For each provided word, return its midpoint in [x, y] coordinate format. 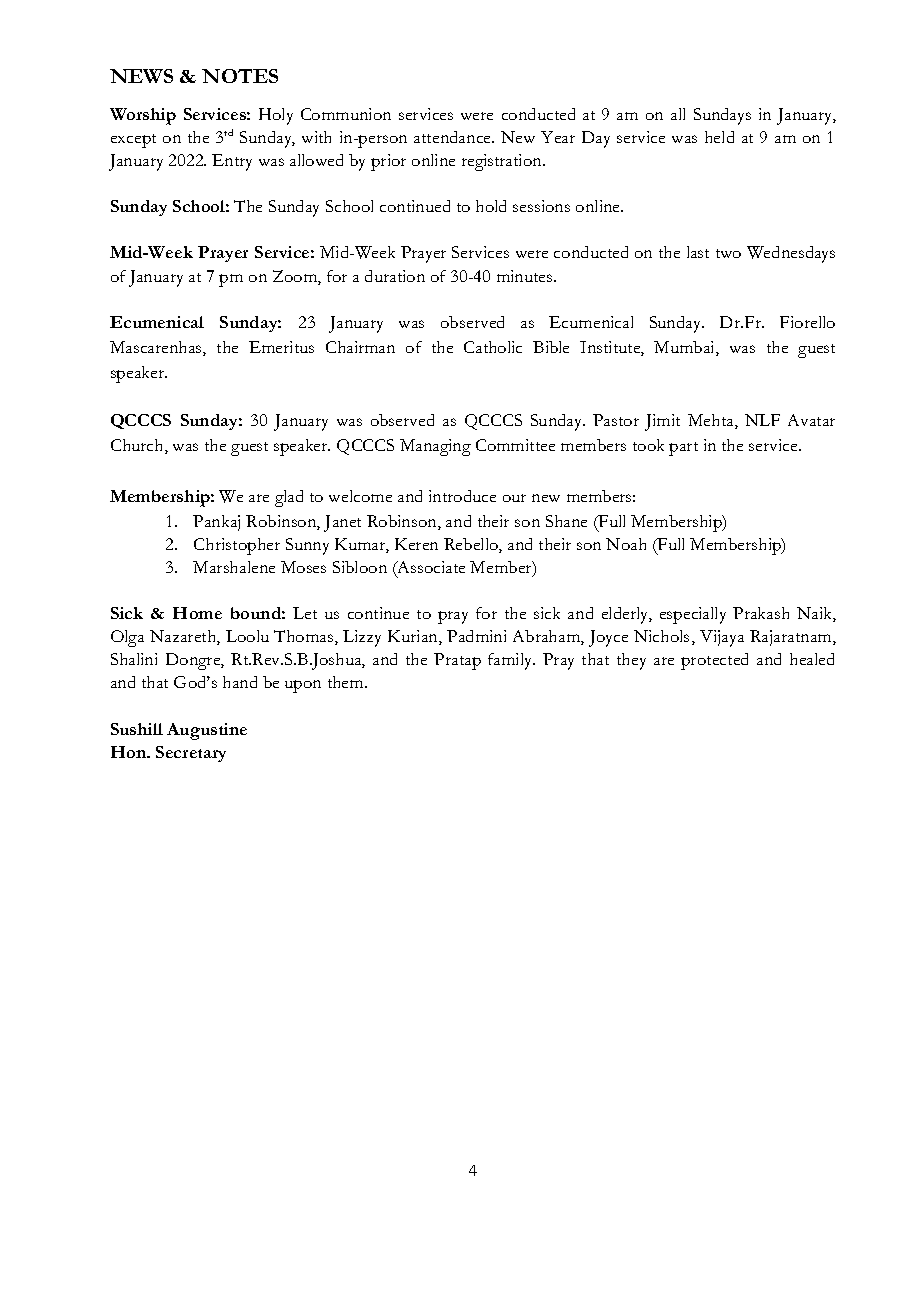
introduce [462, 496]
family [511, 661]
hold [491, 206]
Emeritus [281, 347]
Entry [232, 162]
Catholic [493, 347]
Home [197, 613]
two [728, 253]
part [683, 449]
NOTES [240, 76]
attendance [453, 137]
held [719, 137]
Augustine [207, 731]
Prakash [761, 613]
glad [289, 498]
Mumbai [685, 348]
